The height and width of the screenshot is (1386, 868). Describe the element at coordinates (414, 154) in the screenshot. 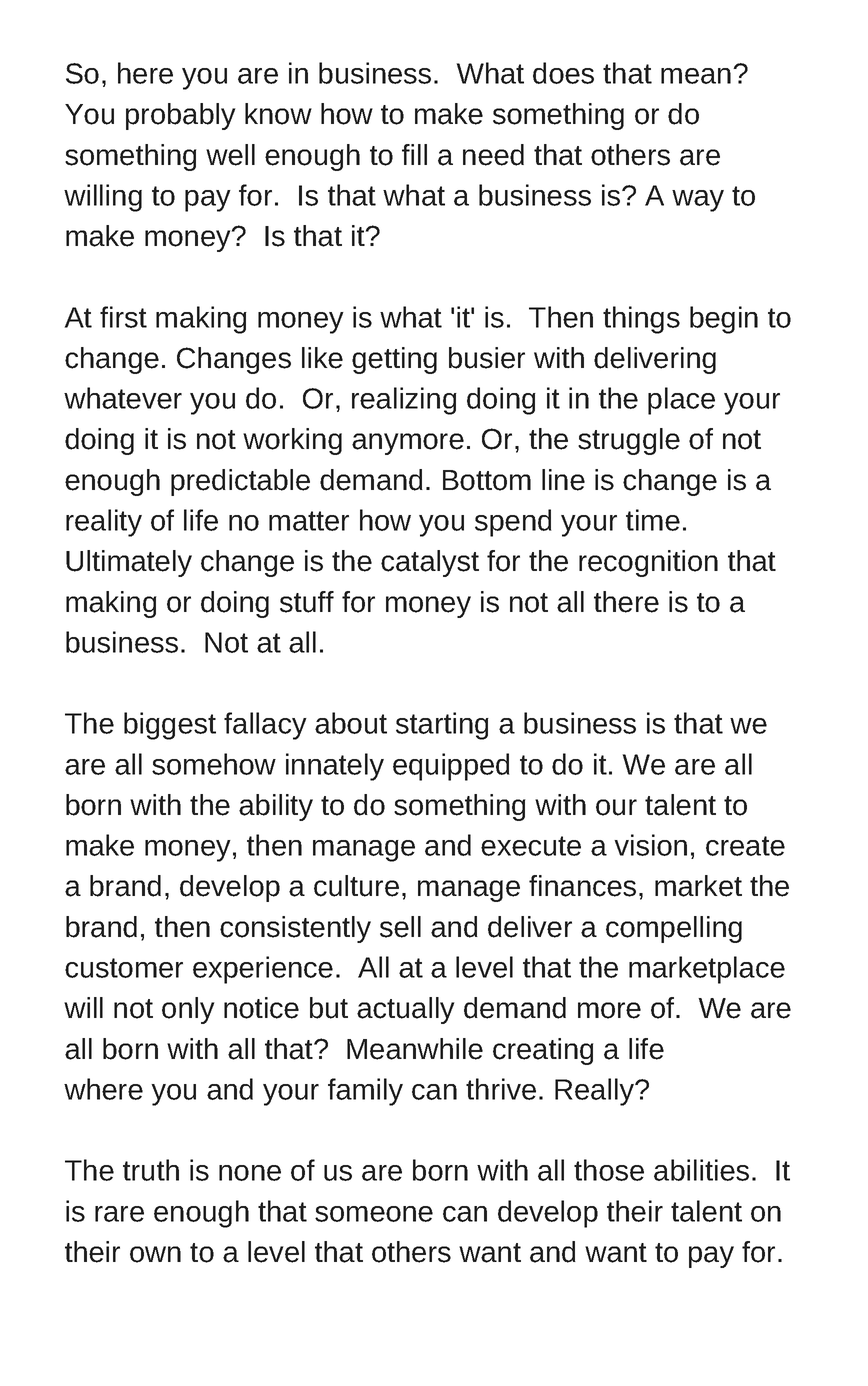

I see `fill` at that location.
